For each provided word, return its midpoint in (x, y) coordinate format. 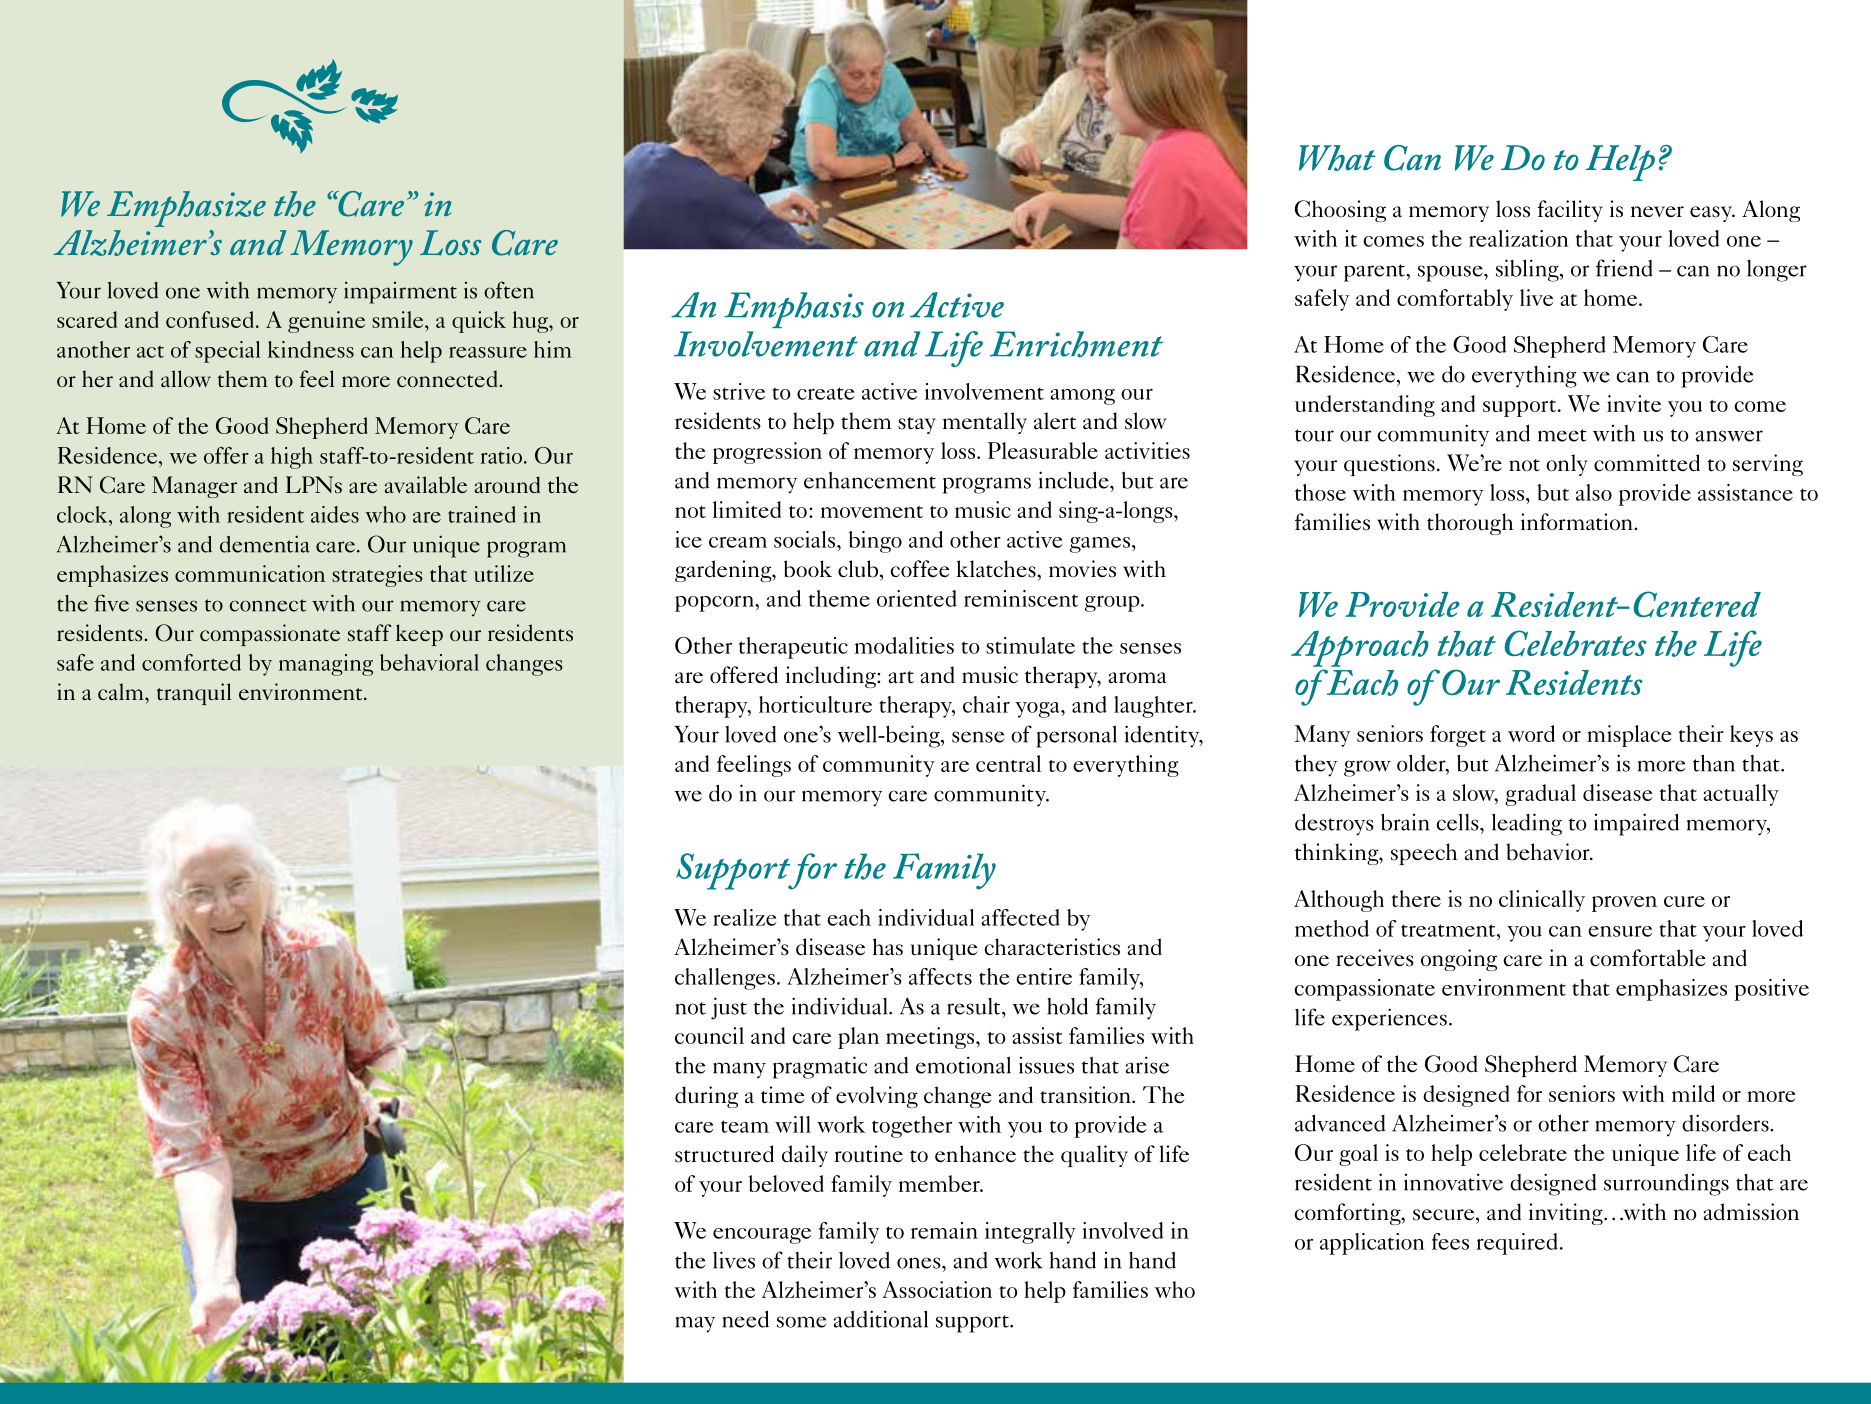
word (1531, 733)
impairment (400, 292)
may (695, 1324)
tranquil (194, 694)
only (1567, 465)
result (975, 1006)
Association (937, 1289)
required (1517, 1244)
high (292, 458)
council (709, 1035)
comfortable (1648, 958)
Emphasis (794, 310)
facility (1570, 211)
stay (917, 425)
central (1008, 763)
